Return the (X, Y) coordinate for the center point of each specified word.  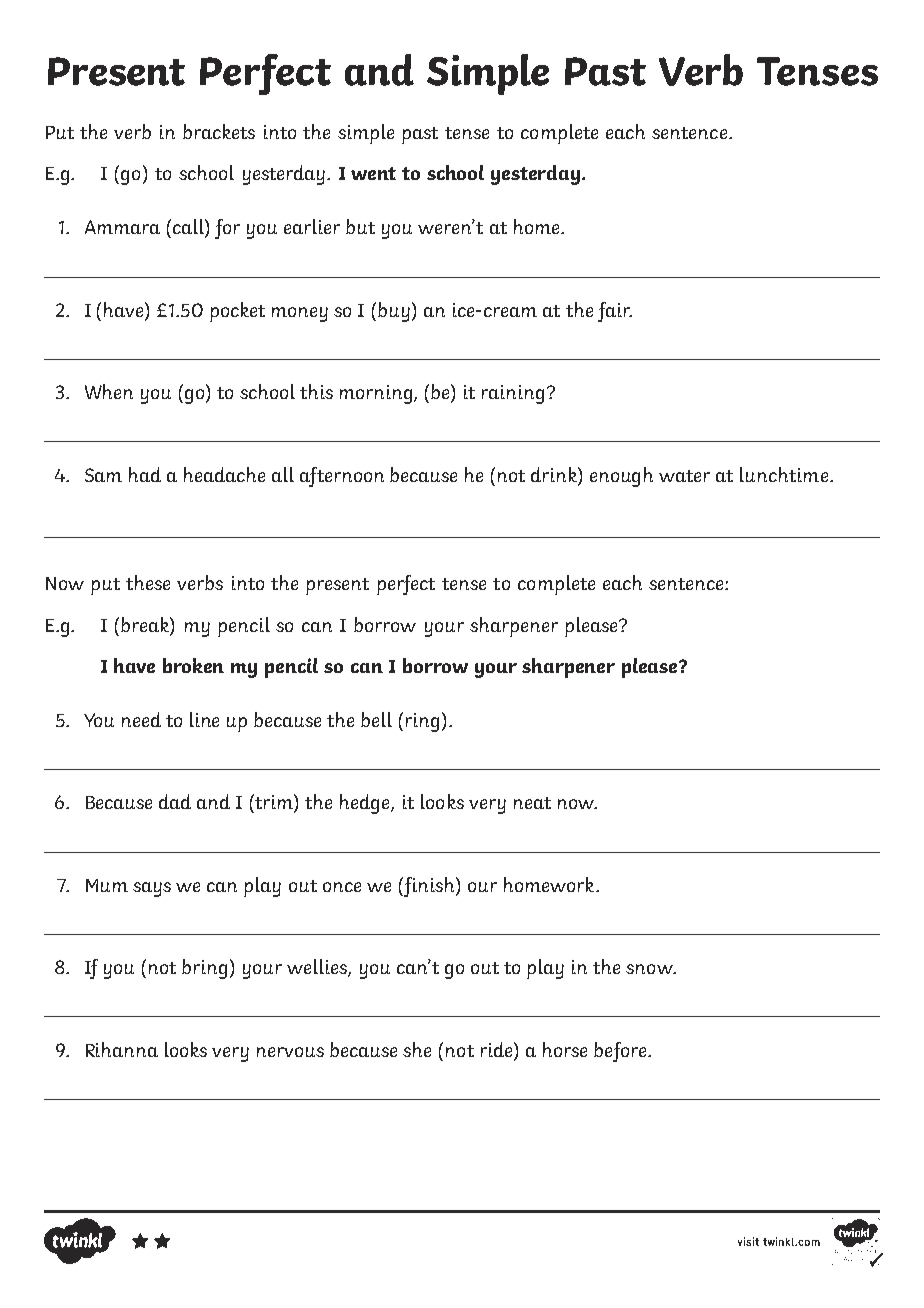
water (684, 476)
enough (621, 477)
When (109, 391)
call (189, 228)
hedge (366, 804)
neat (532, 803)
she (417, 1049)
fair (615, 312)
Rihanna (122, 1049)
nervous (290, 1052)
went (373, 173)
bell (376, 719)
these (148, 582)
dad (175, 801)
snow (650, 969)
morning (377, 394)
